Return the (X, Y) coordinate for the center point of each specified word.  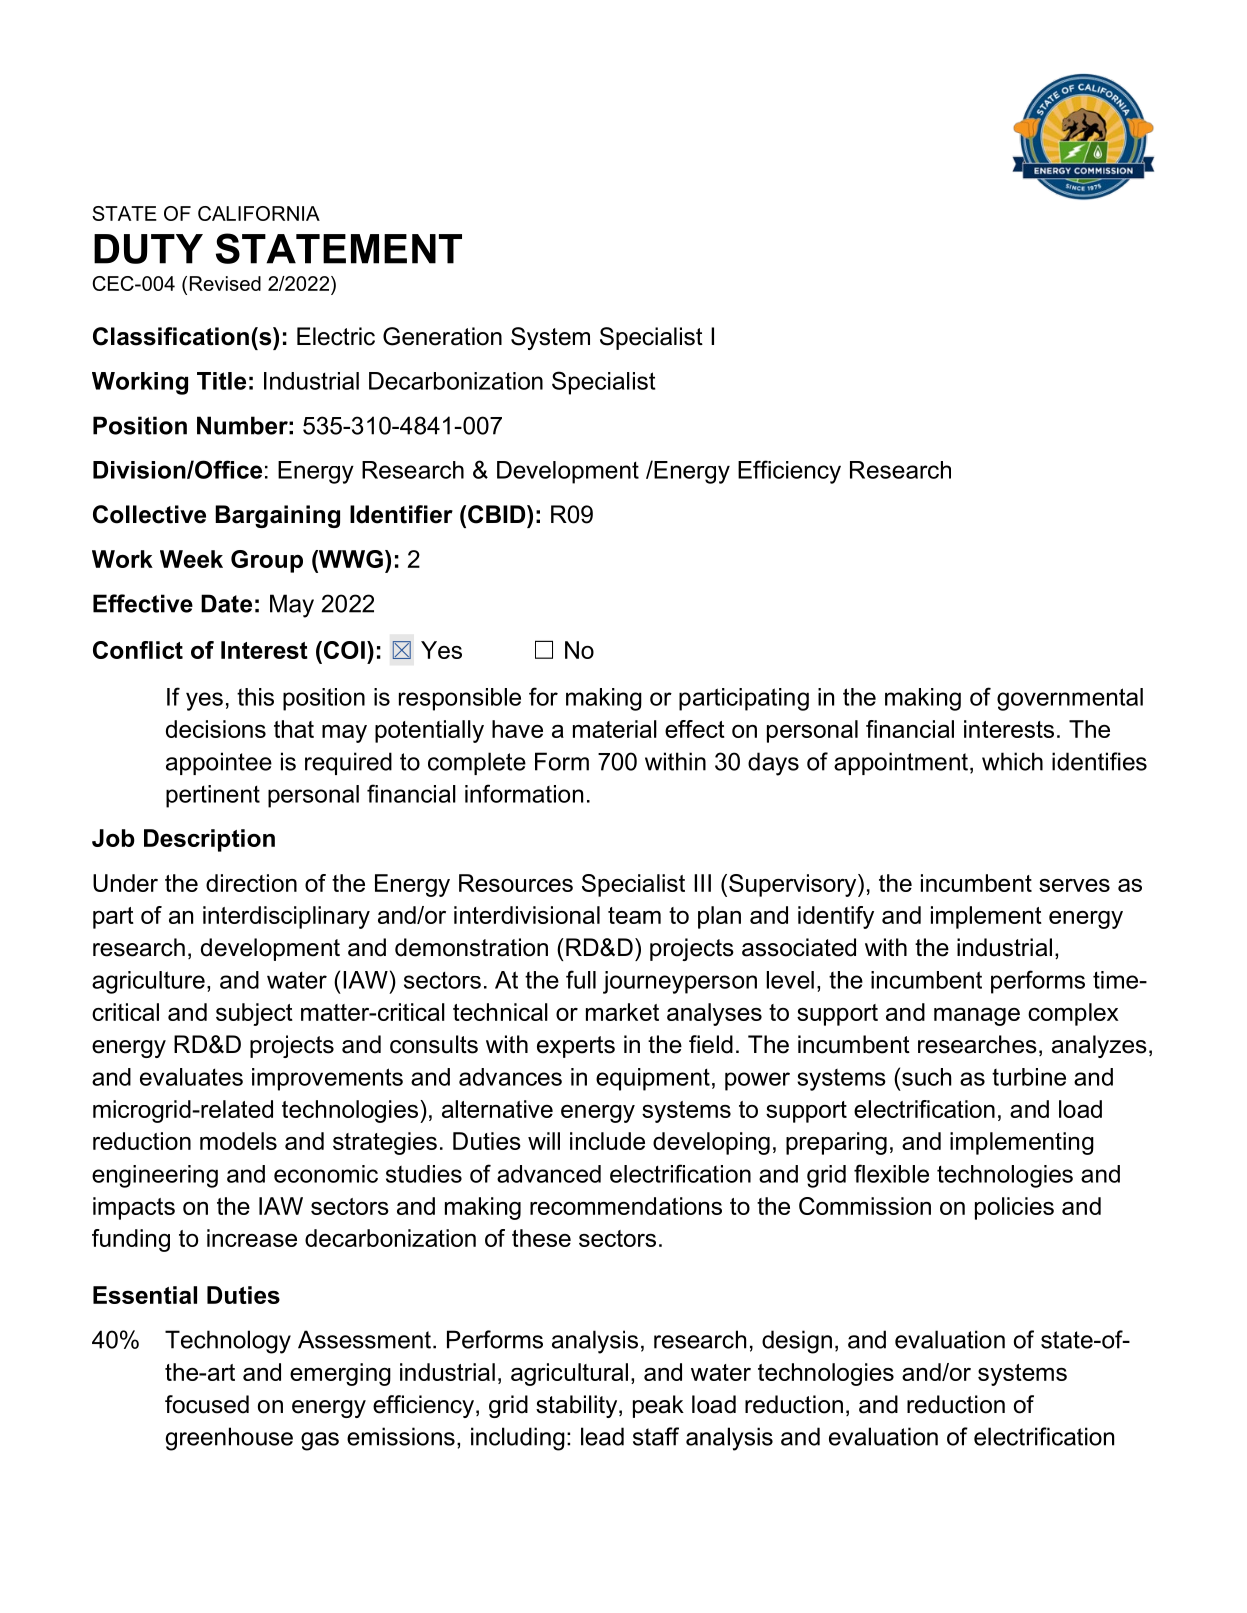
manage (977, 1017)
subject (254, 1014)
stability (578, 1406)
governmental (1070, 699)
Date (226, 603)
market (622, 1012)
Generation (442, 336)
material (615, 729)
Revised (225, 283)
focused (207, 1404)
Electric (336, 336)
